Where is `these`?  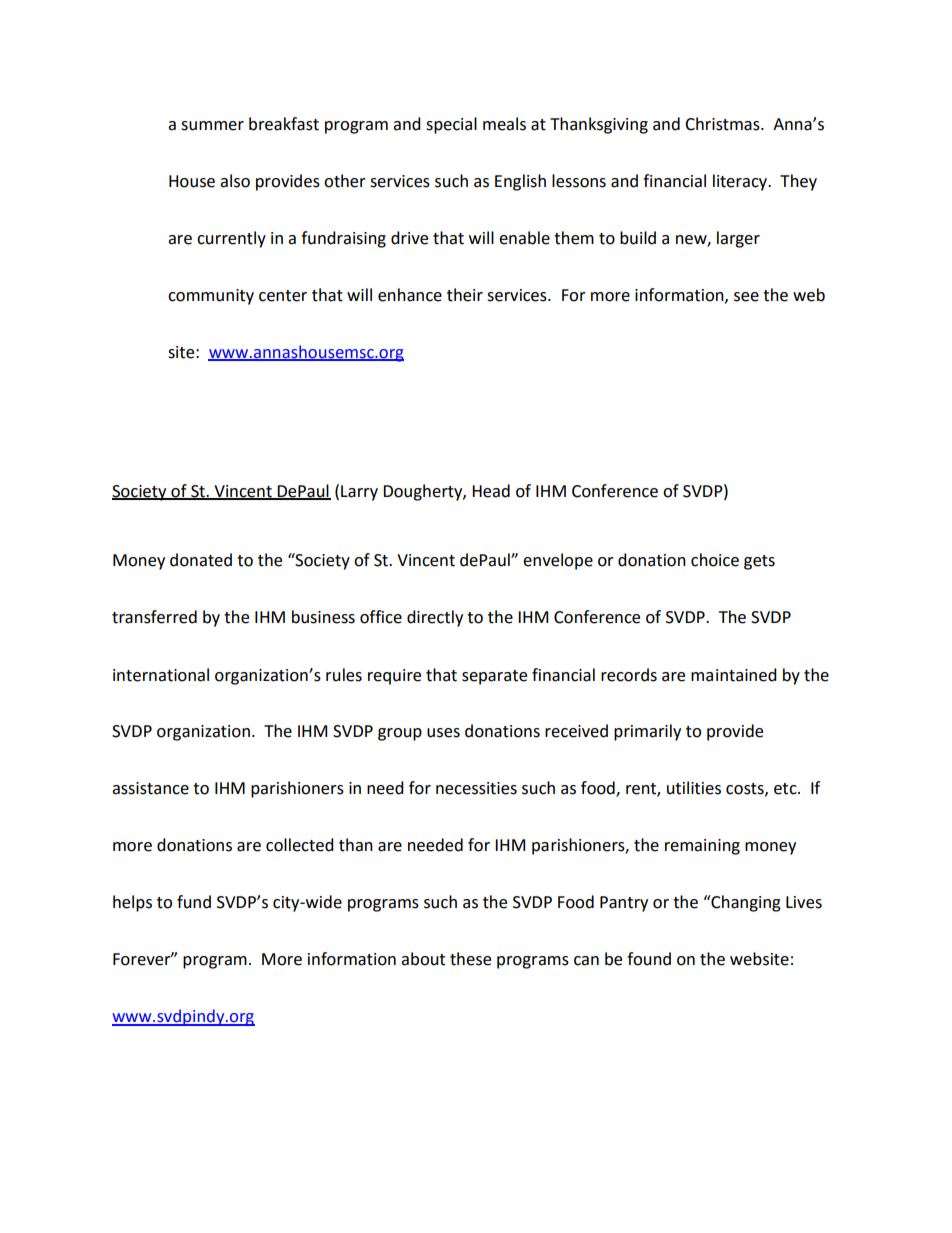 these is located at coordinates (470, 959).
